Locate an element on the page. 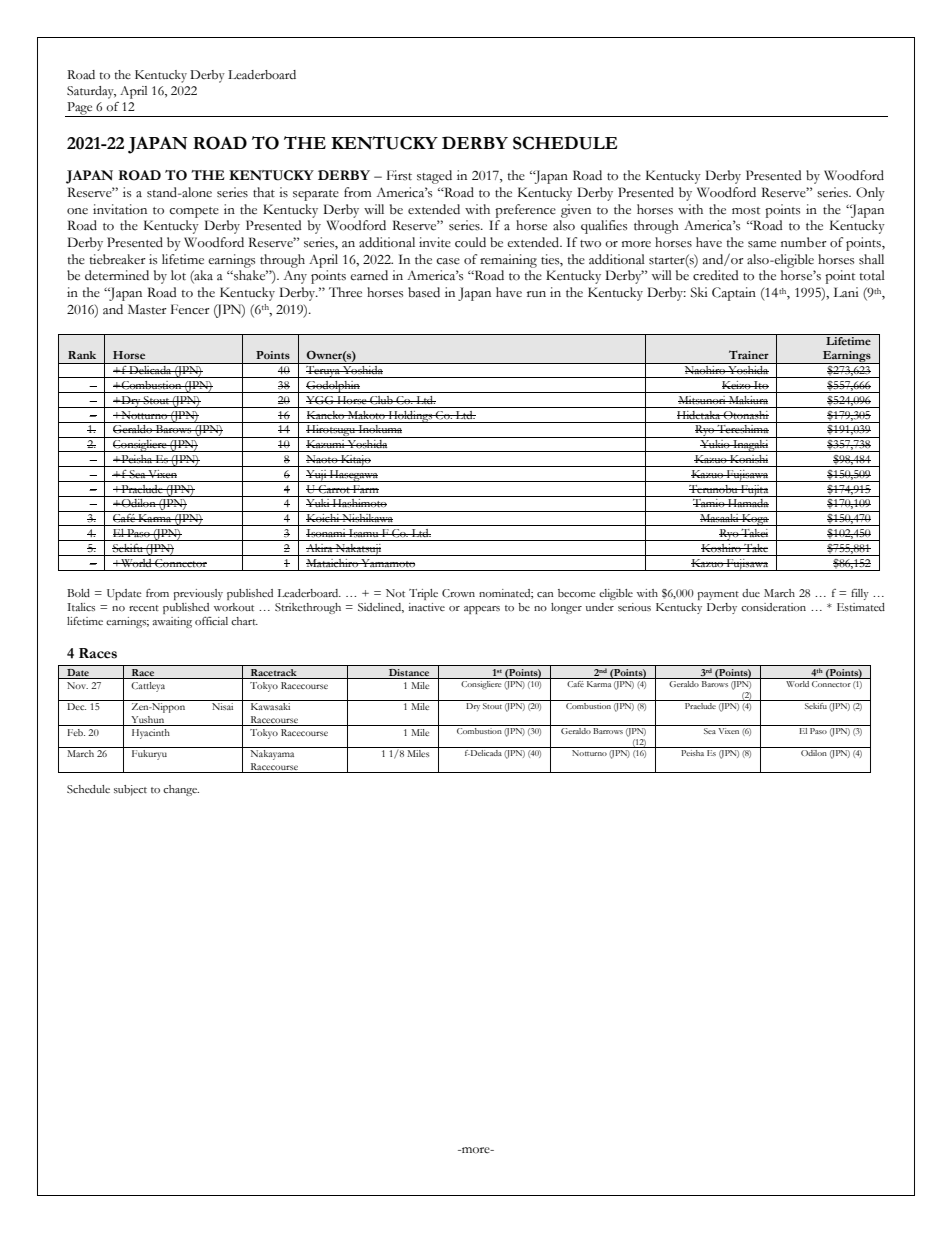 The width and height of the page is (952, 1233). Trainer is located at coordinates (749, 354).
